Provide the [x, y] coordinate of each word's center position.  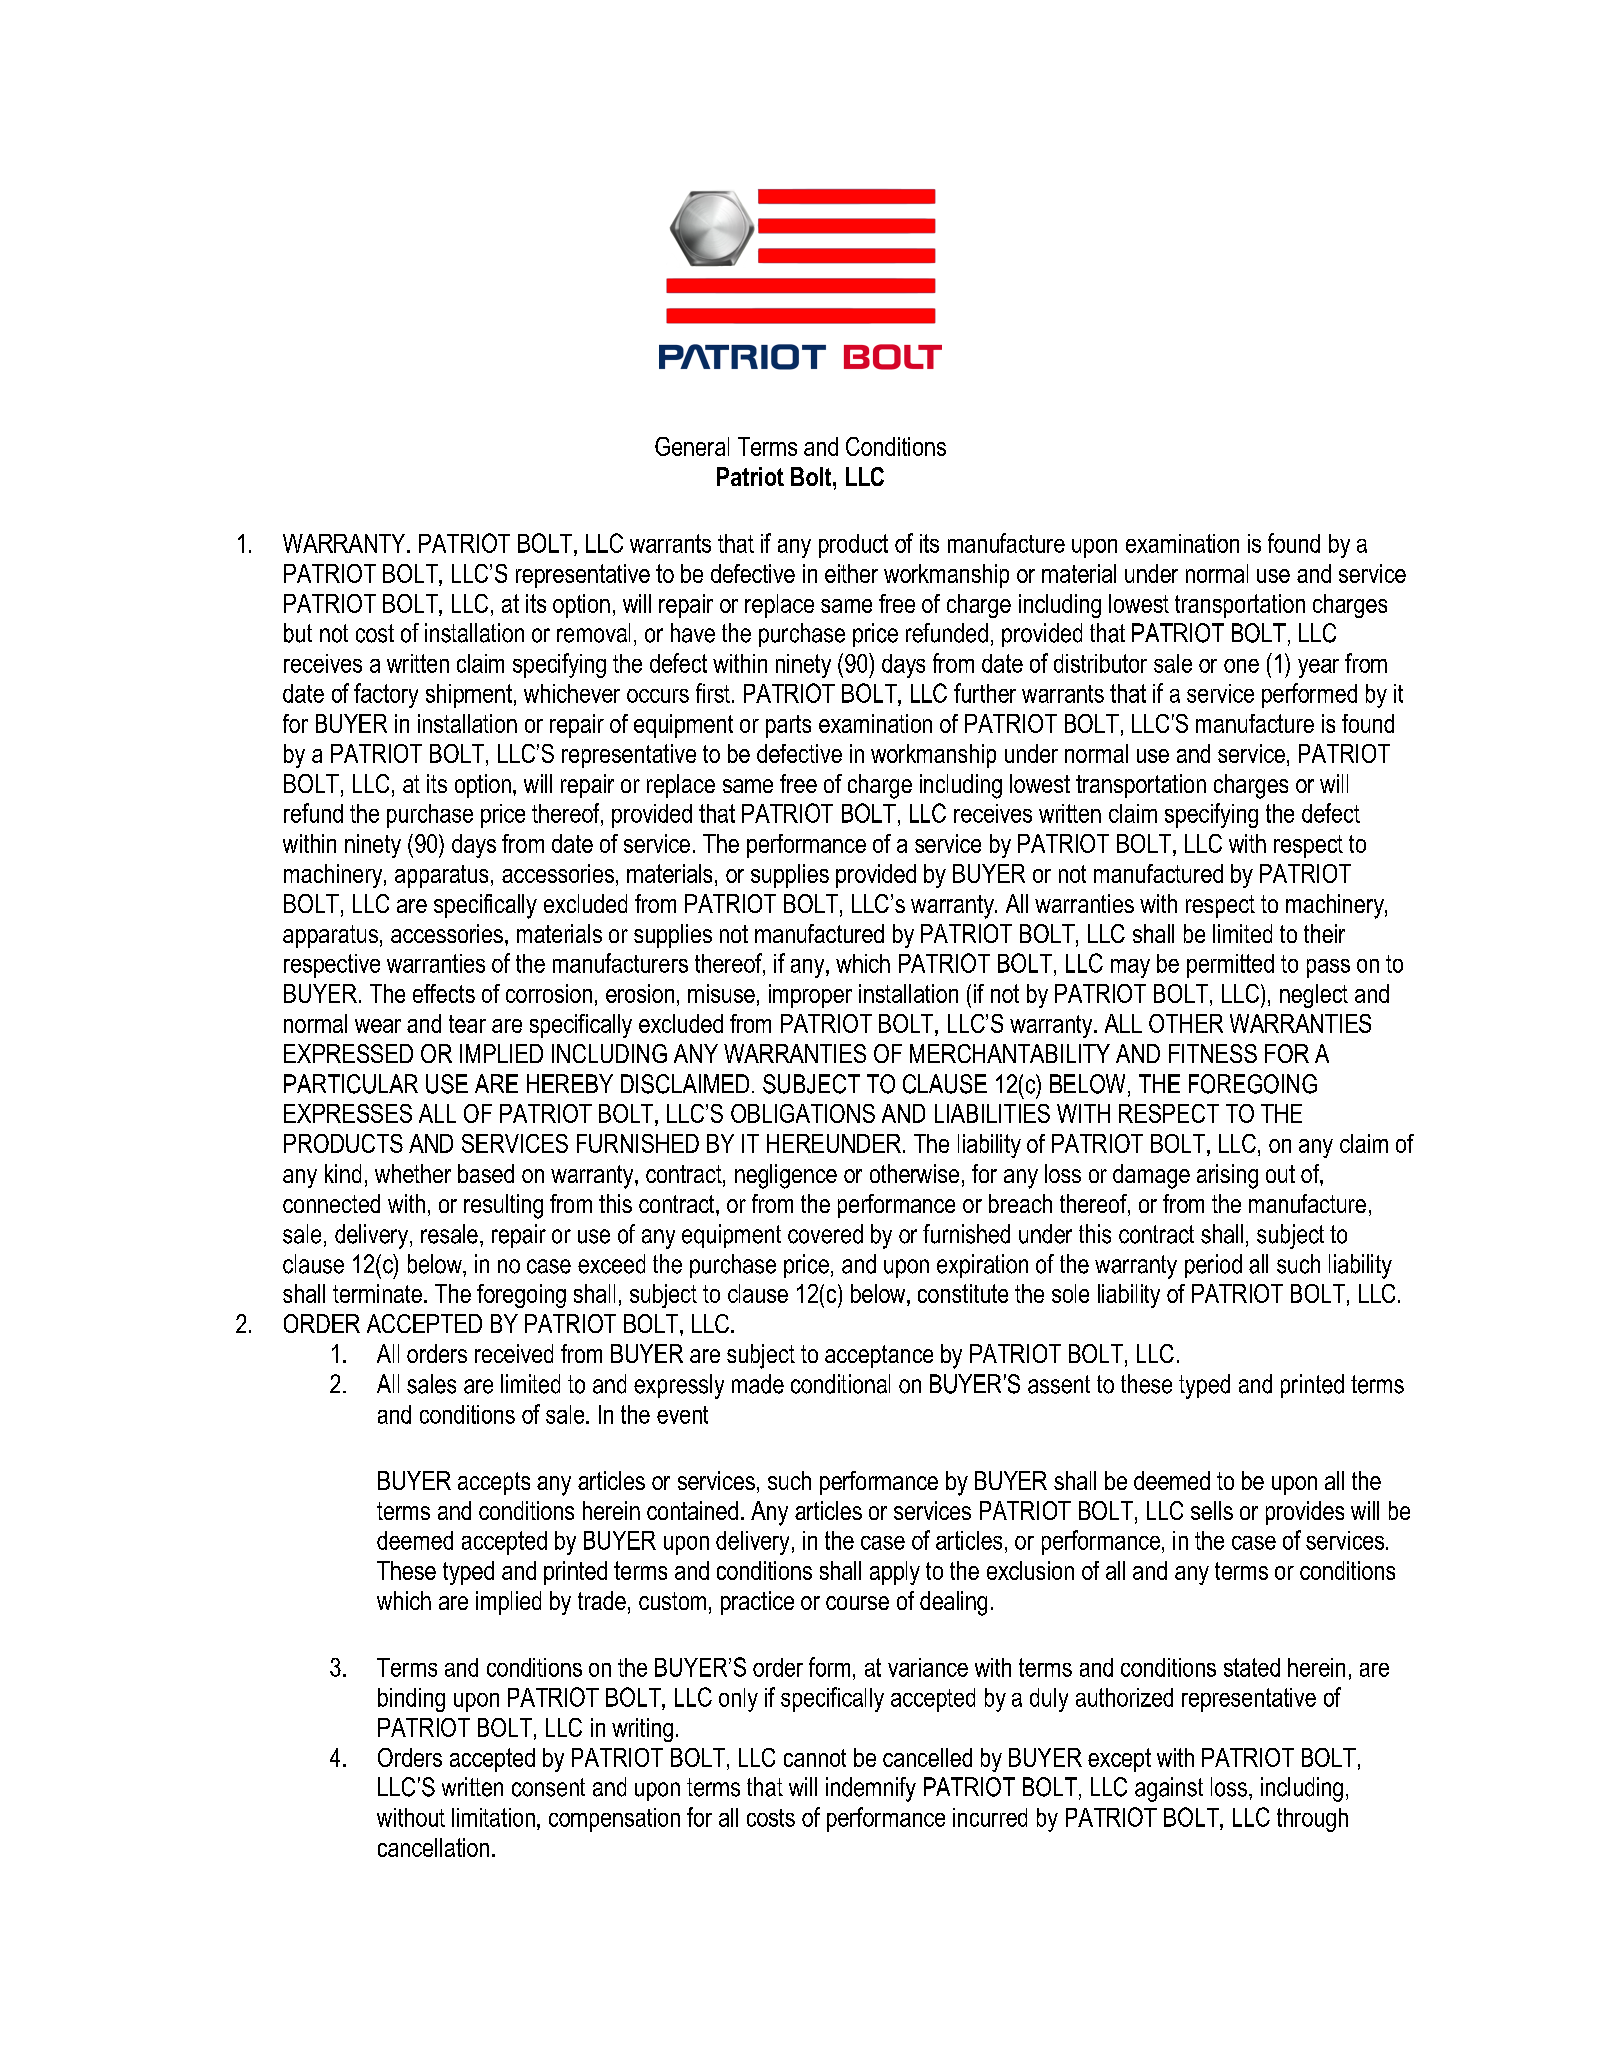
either [851, 573]
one [1241, 666]
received [514, 1353]
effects [444, 993]
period [1213, 1266]
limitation [493, 1817]
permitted [1230, 966]
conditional [840, 1384]
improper [810, 996]
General [692, 446]
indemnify [871, 1789]
